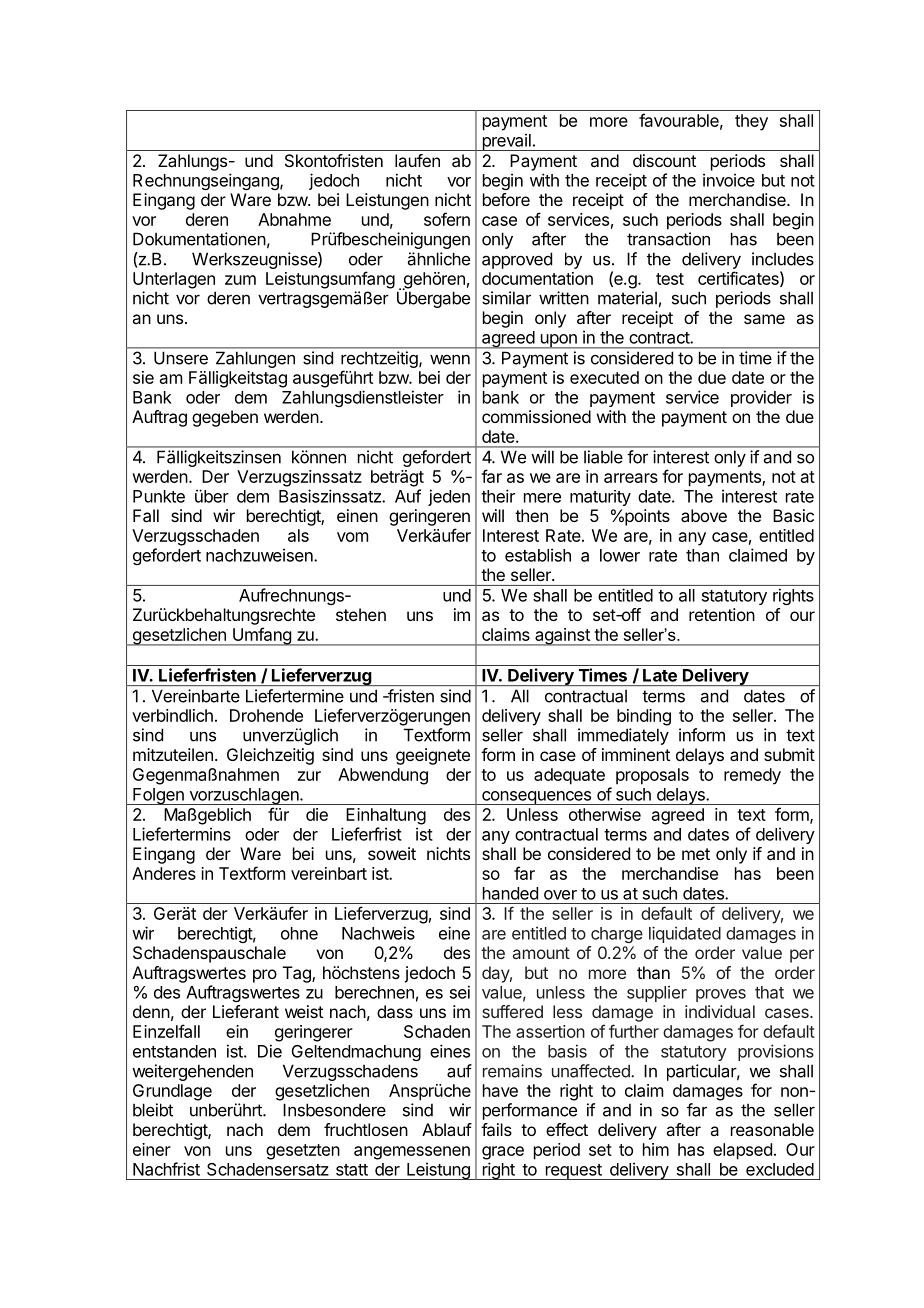 The height and width of the page is (1308, 924). What do you see at coordinates (299, 933) in the page?
I see `ohne` at bounding box center [299, 933].
